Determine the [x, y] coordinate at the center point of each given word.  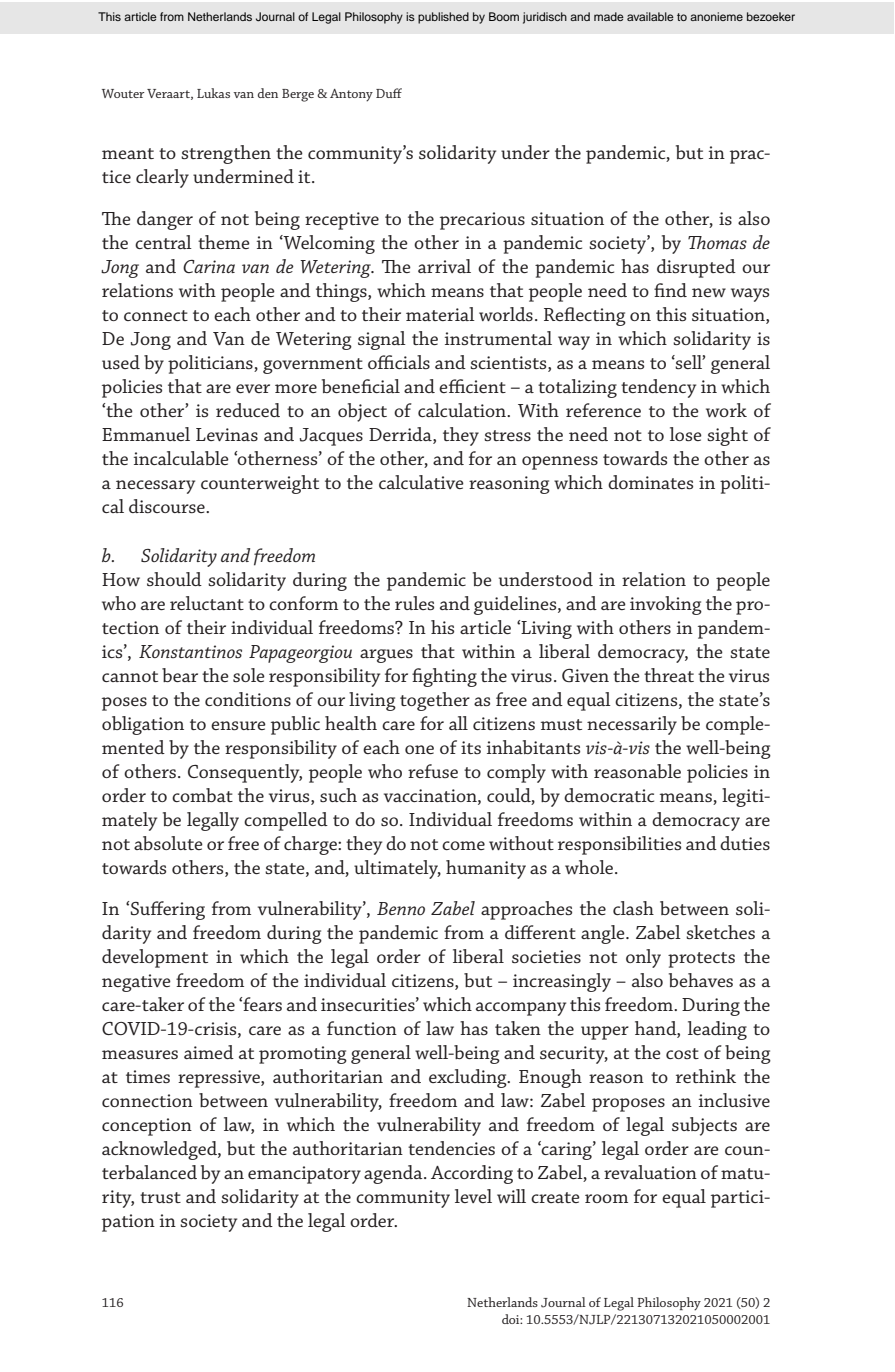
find [670, 290]
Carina [209, 266]
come [463, 845]
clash [633, 908]
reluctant [207, 603]
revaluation [650, 1172]
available [650, 16]
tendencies [451, 1148]
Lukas [213, 93]
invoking [666, 605]
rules [414, 603]
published [443, 18]
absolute [168, 843]
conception [147, 1127]
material [440, 314]
